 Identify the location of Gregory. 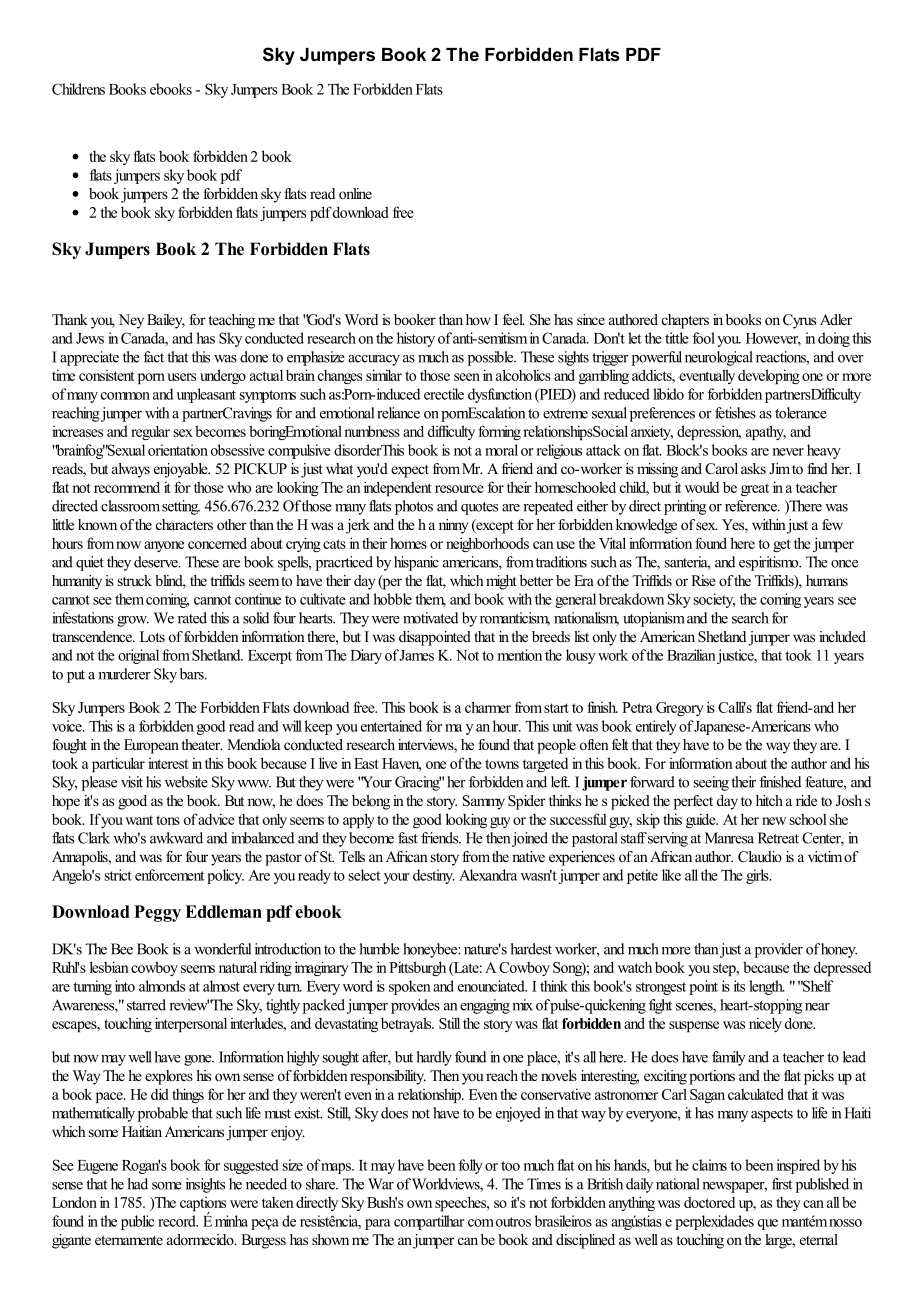
(680, 709).
